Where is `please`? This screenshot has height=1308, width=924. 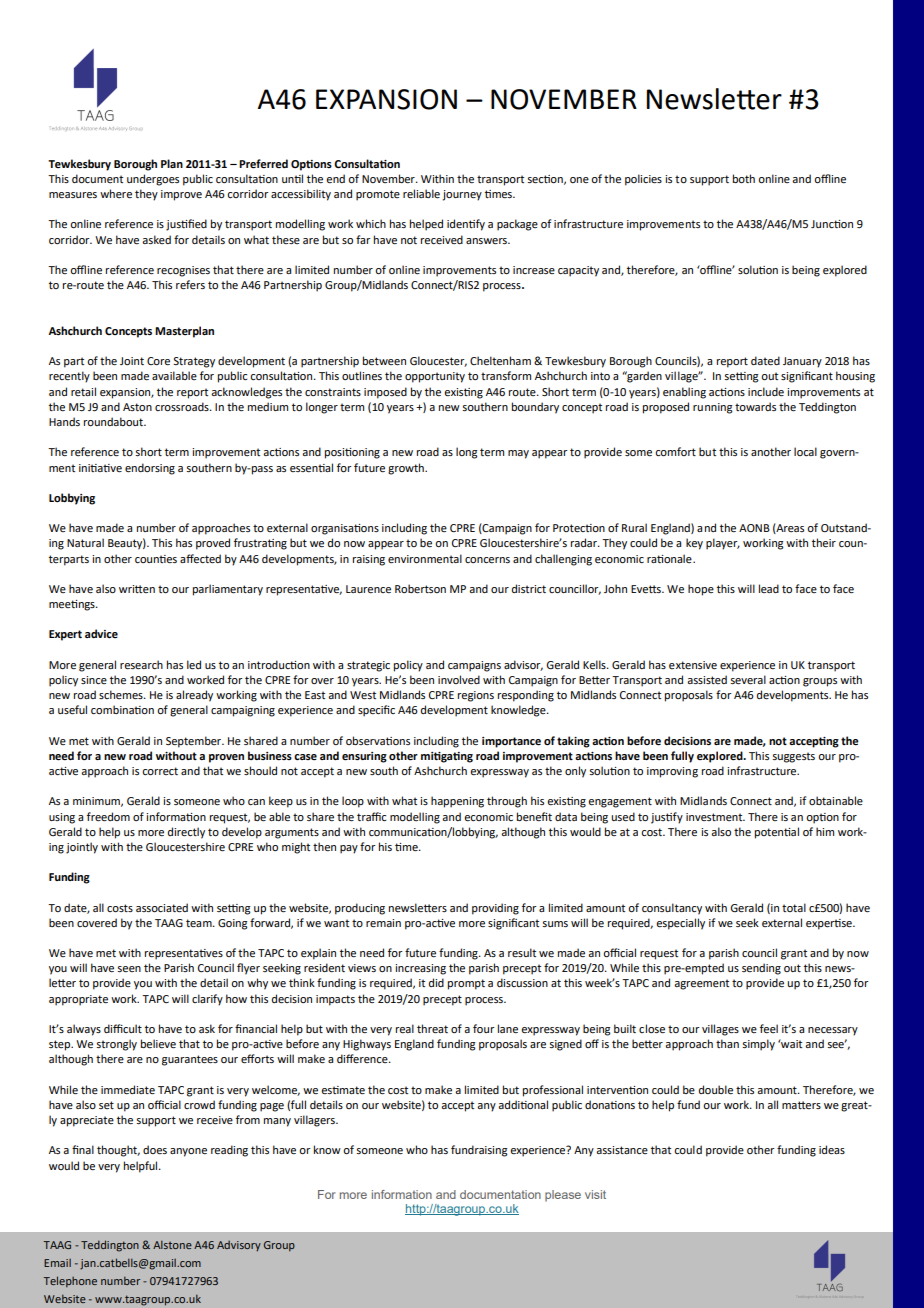 please is located at coordinates (563, 1196).
